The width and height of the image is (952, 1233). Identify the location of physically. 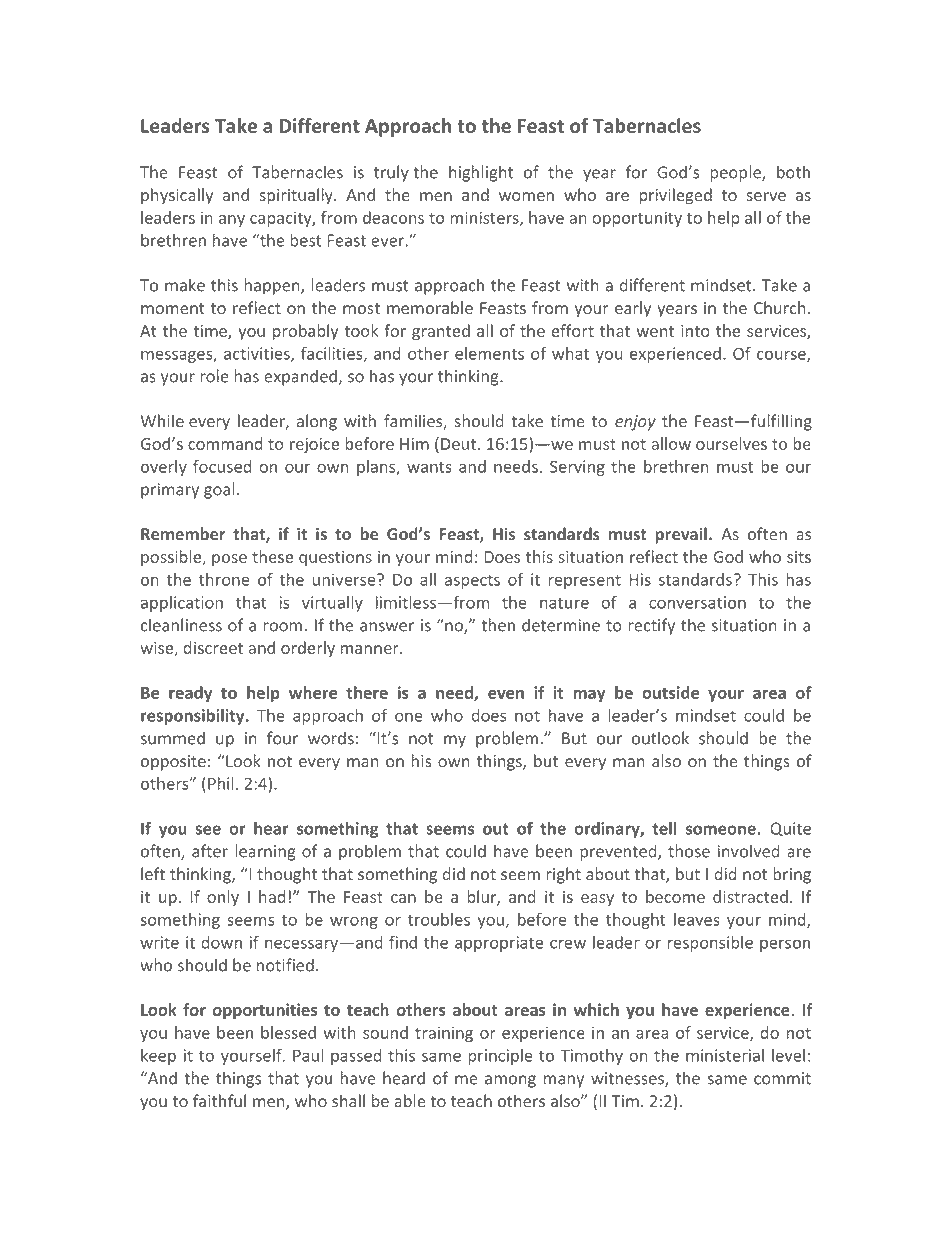
(177, 196).
